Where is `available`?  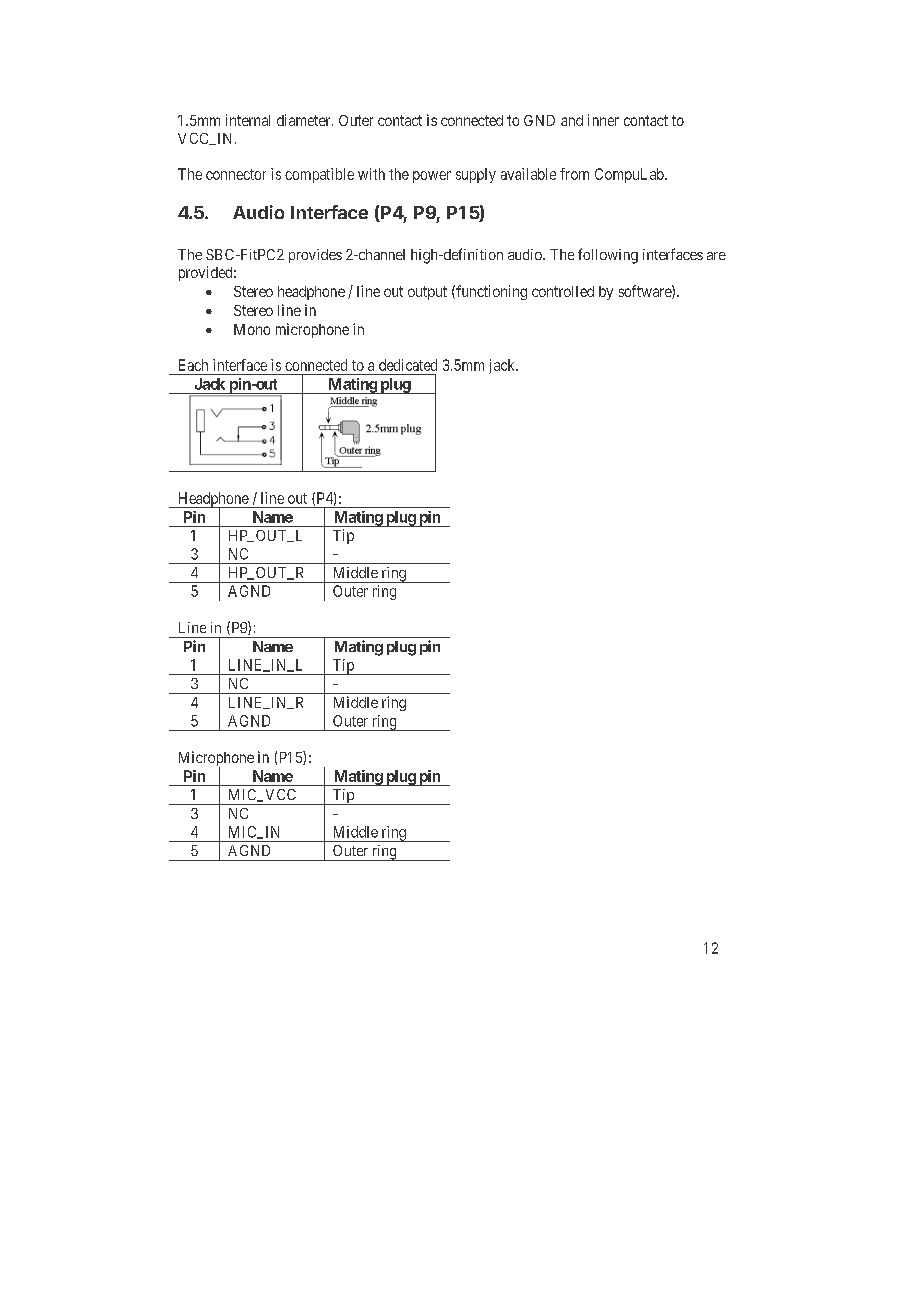
available is located at coordinates (528, 174).
